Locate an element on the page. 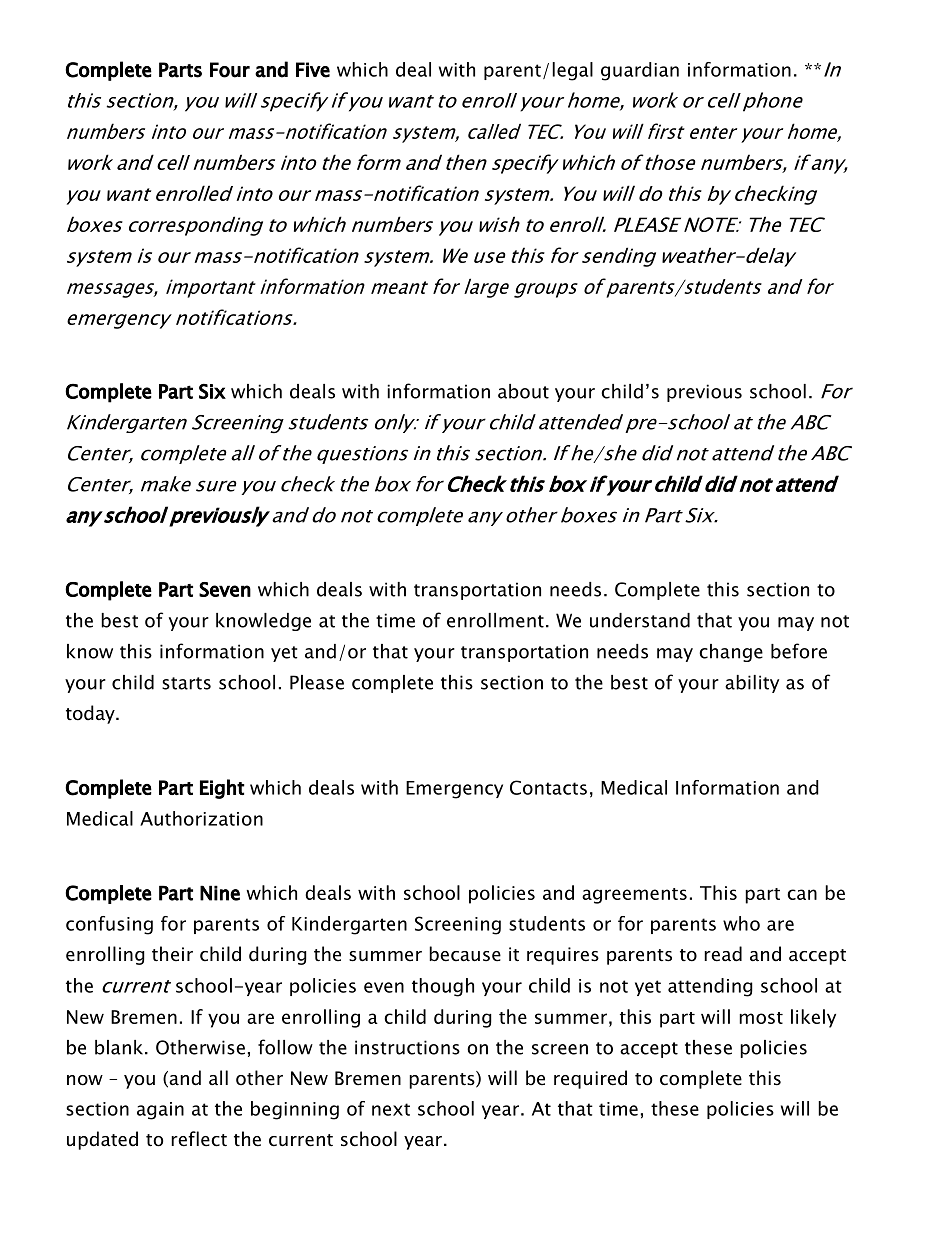 The image size is (952, 1233). about is located at coordinates (523, 391).
